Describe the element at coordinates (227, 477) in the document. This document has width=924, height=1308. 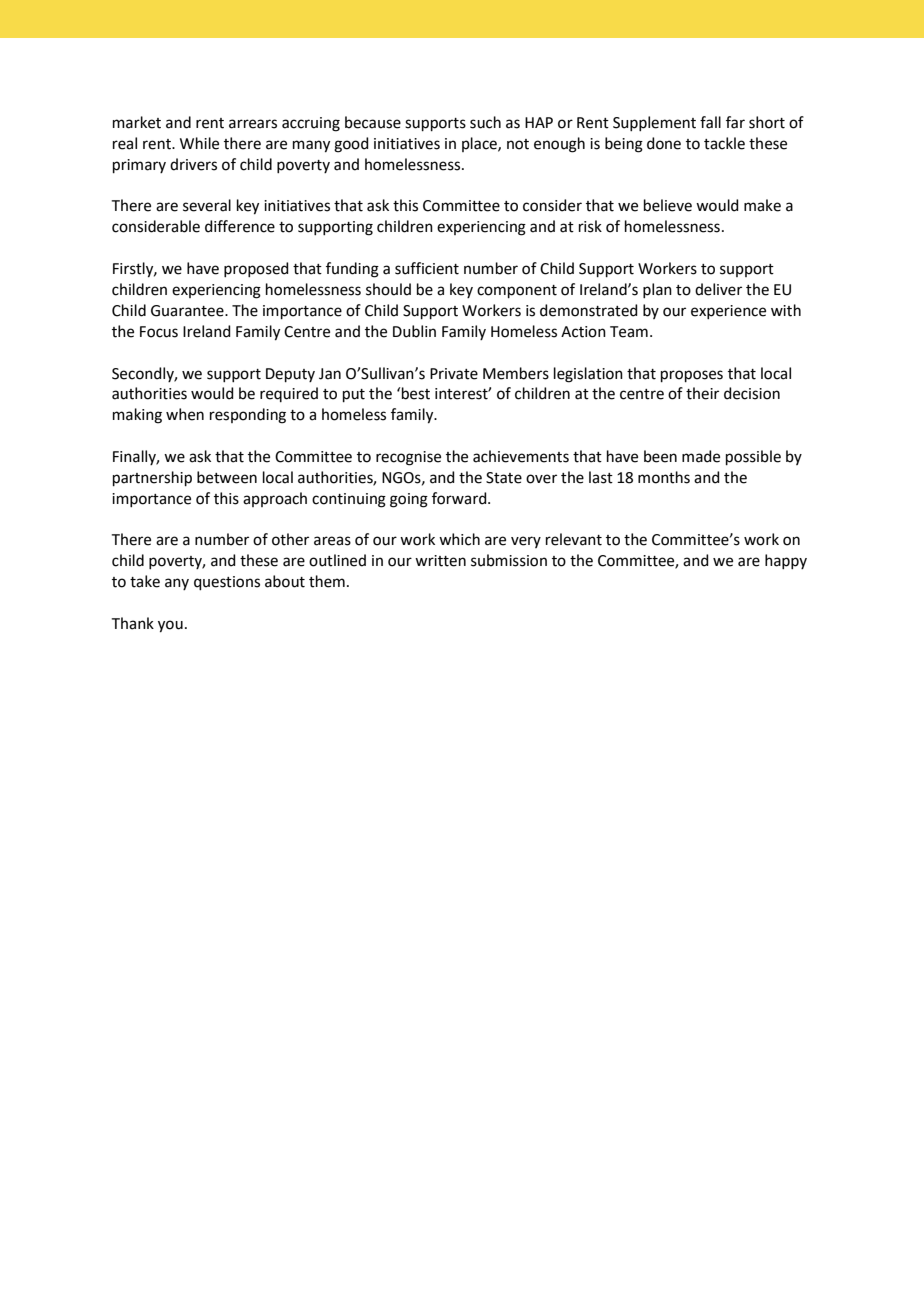
I see `between` at that location.
